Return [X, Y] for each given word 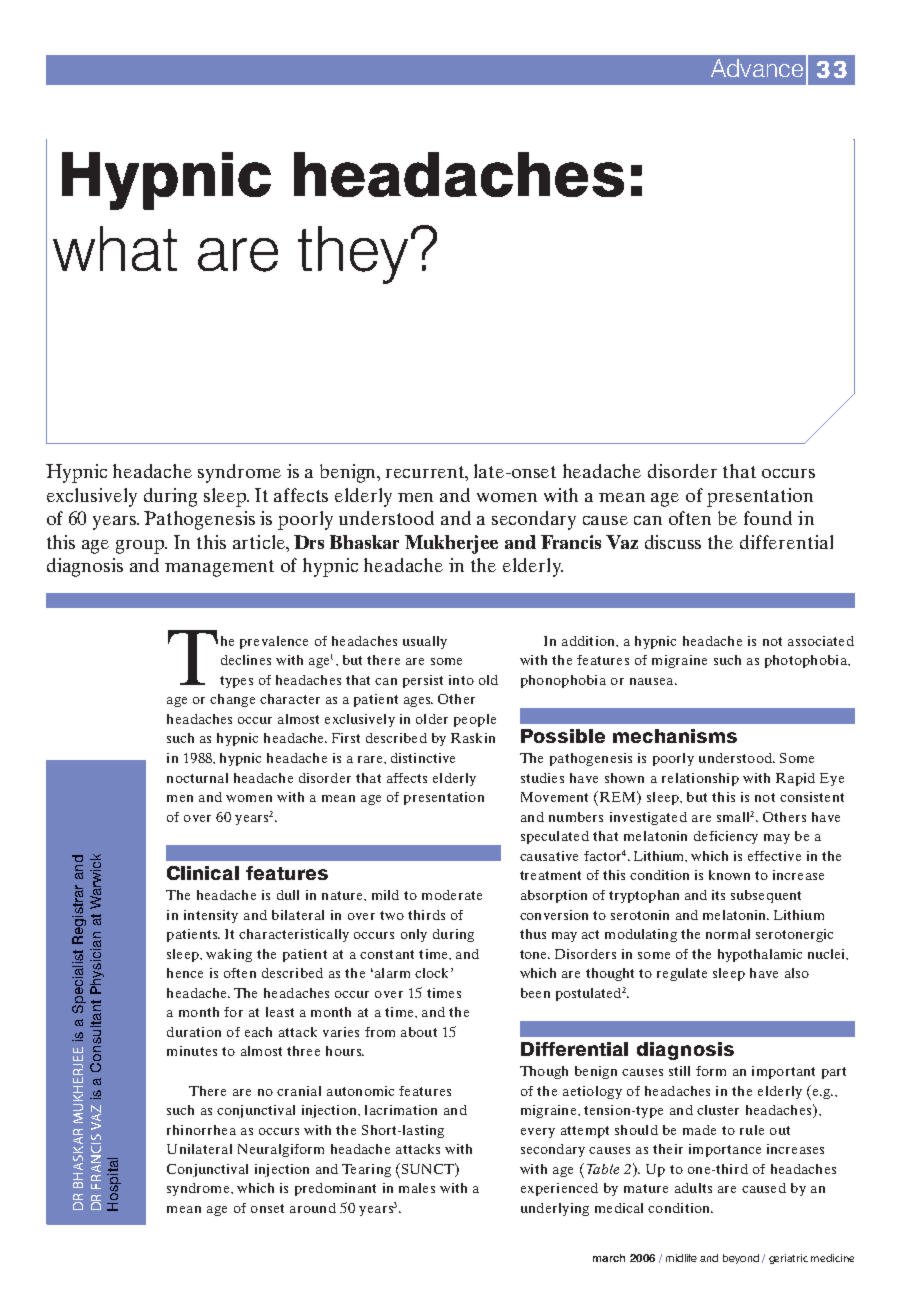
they [353, 255]
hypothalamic [760, 955]
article [260, 543]
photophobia [807, 661]
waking [229, 955]
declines [246, 660]
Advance [757, 68]
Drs [309, 542]
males [417, 1188]
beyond [741, 1259]
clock [433, 973]
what [115, 248]
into [461, 680]
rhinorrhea [201, 1130]
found [768, 518]
